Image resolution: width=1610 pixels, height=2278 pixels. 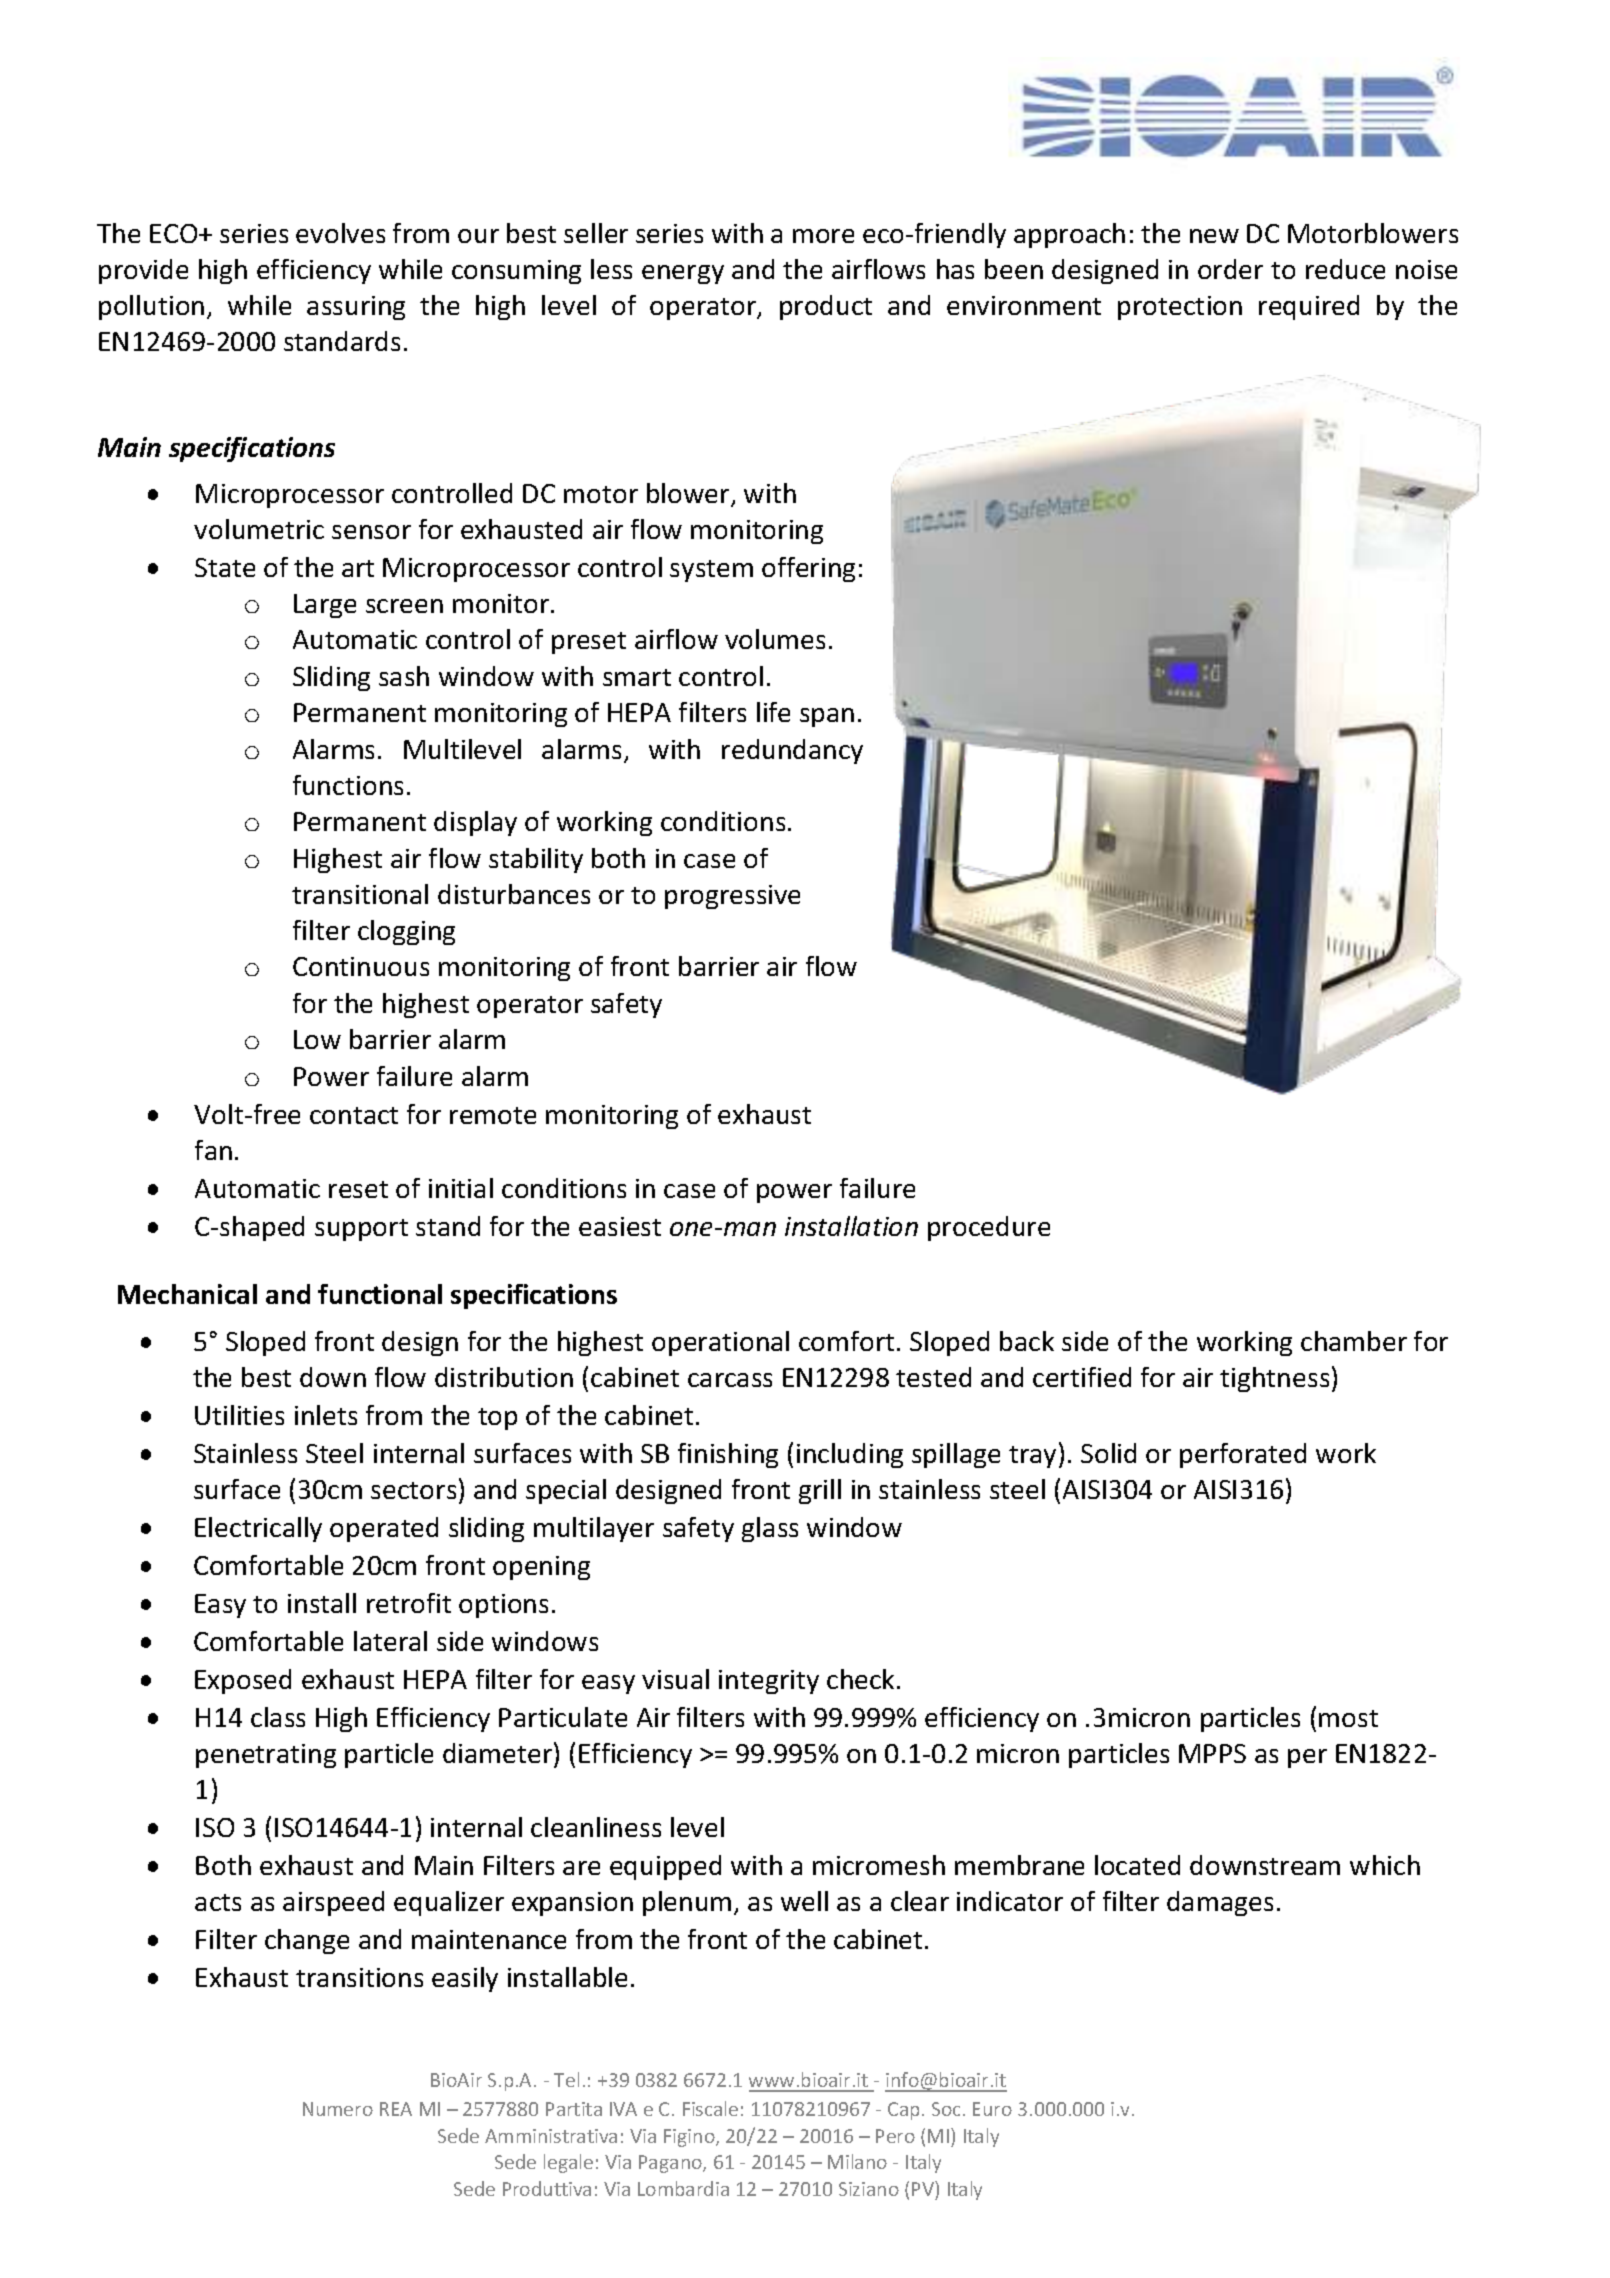 What do you see at coordinates (356, 308) in the image?
I see `assuring` at bounding box center [356, 308].
